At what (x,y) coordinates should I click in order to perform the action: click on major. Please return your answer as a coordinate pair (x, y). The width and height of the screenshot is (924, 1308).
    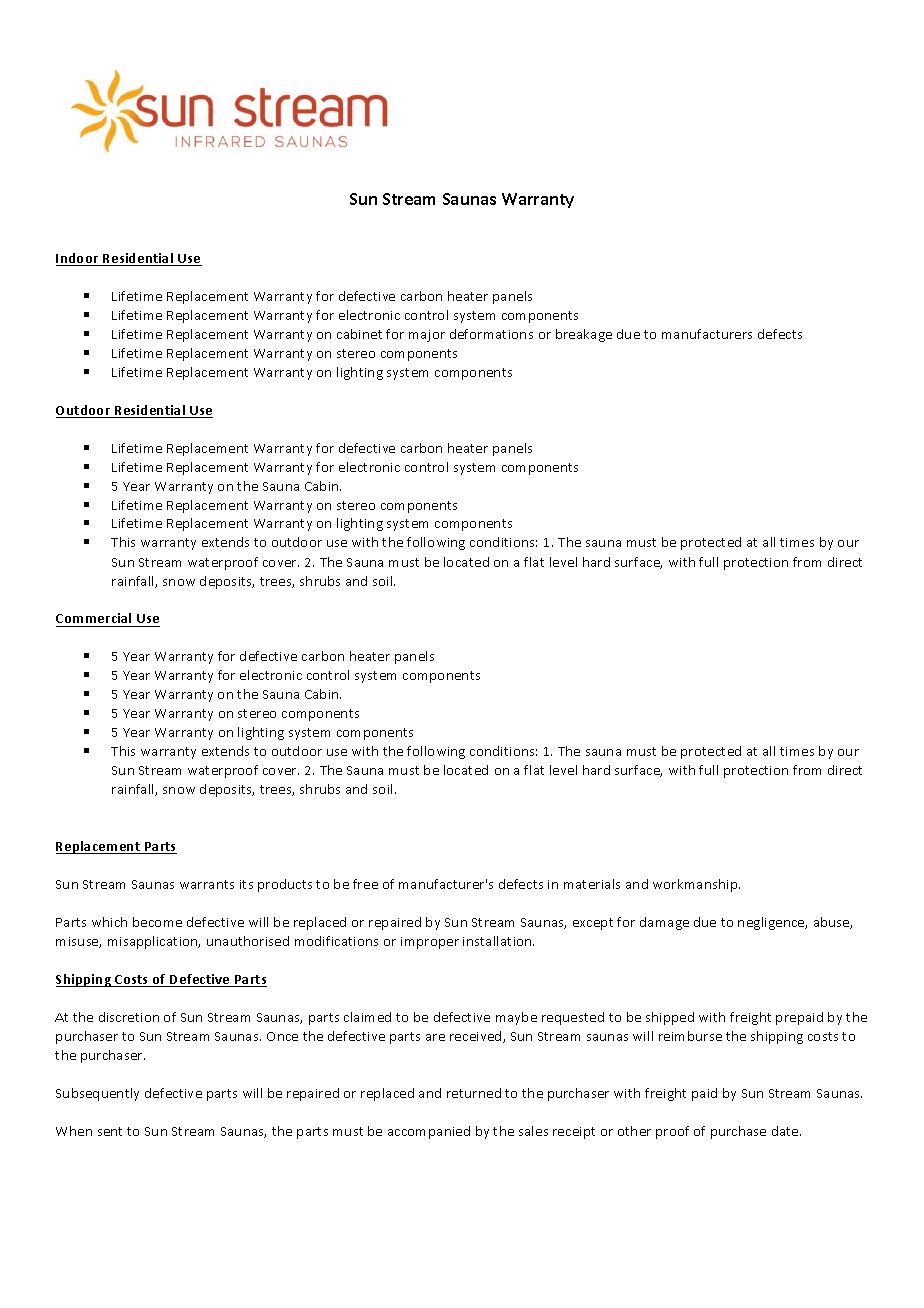
    Looking at the image, I should click on (427, 336).
